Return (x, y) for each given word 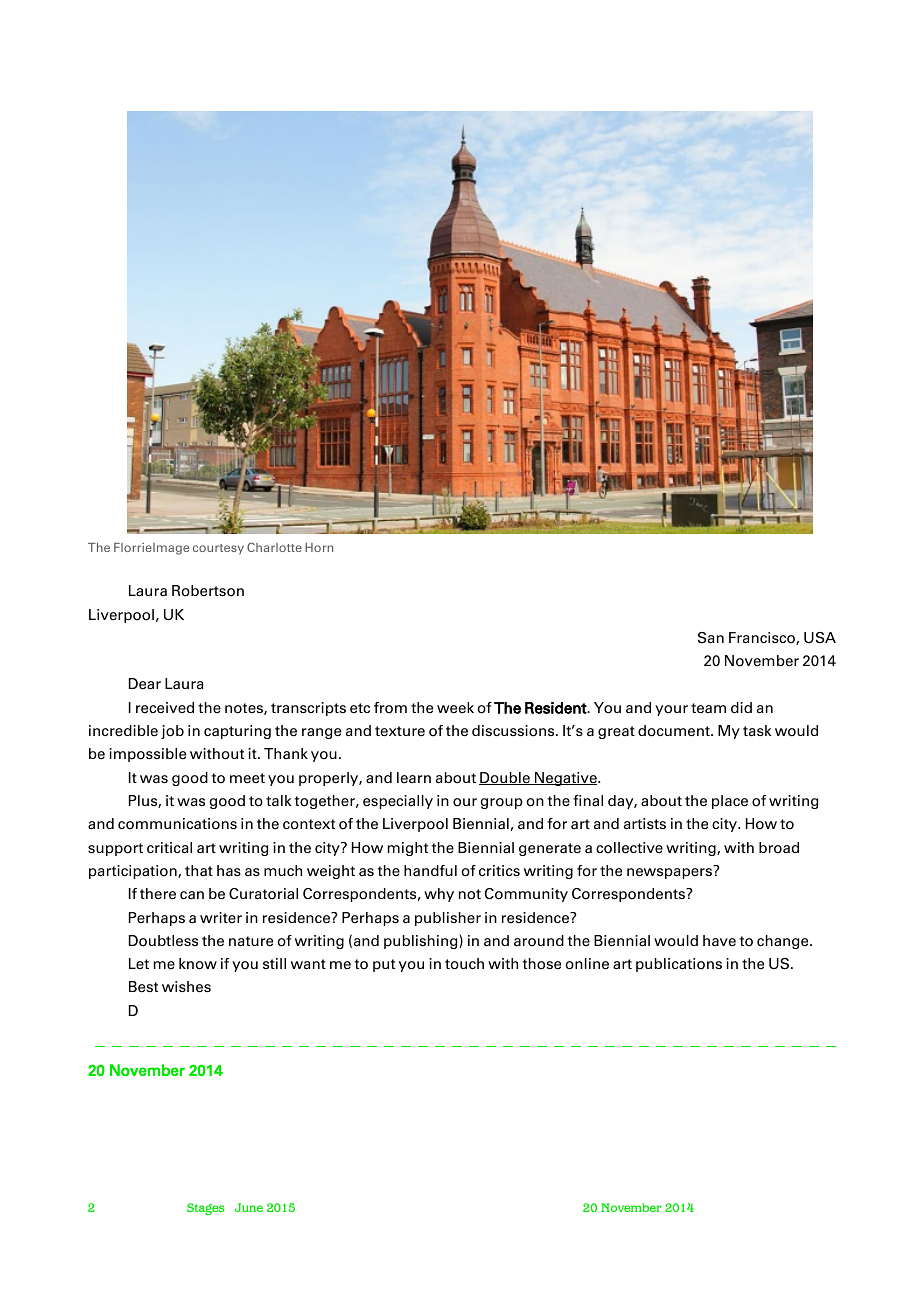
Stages (205, 1209)
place (730, 802)
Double (505, 778)
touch (464, 964)
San (711, 638)
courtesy (218, 549)
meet (247, 778)
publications (679, 965)
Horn (319, 547)
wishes (186, 987)
